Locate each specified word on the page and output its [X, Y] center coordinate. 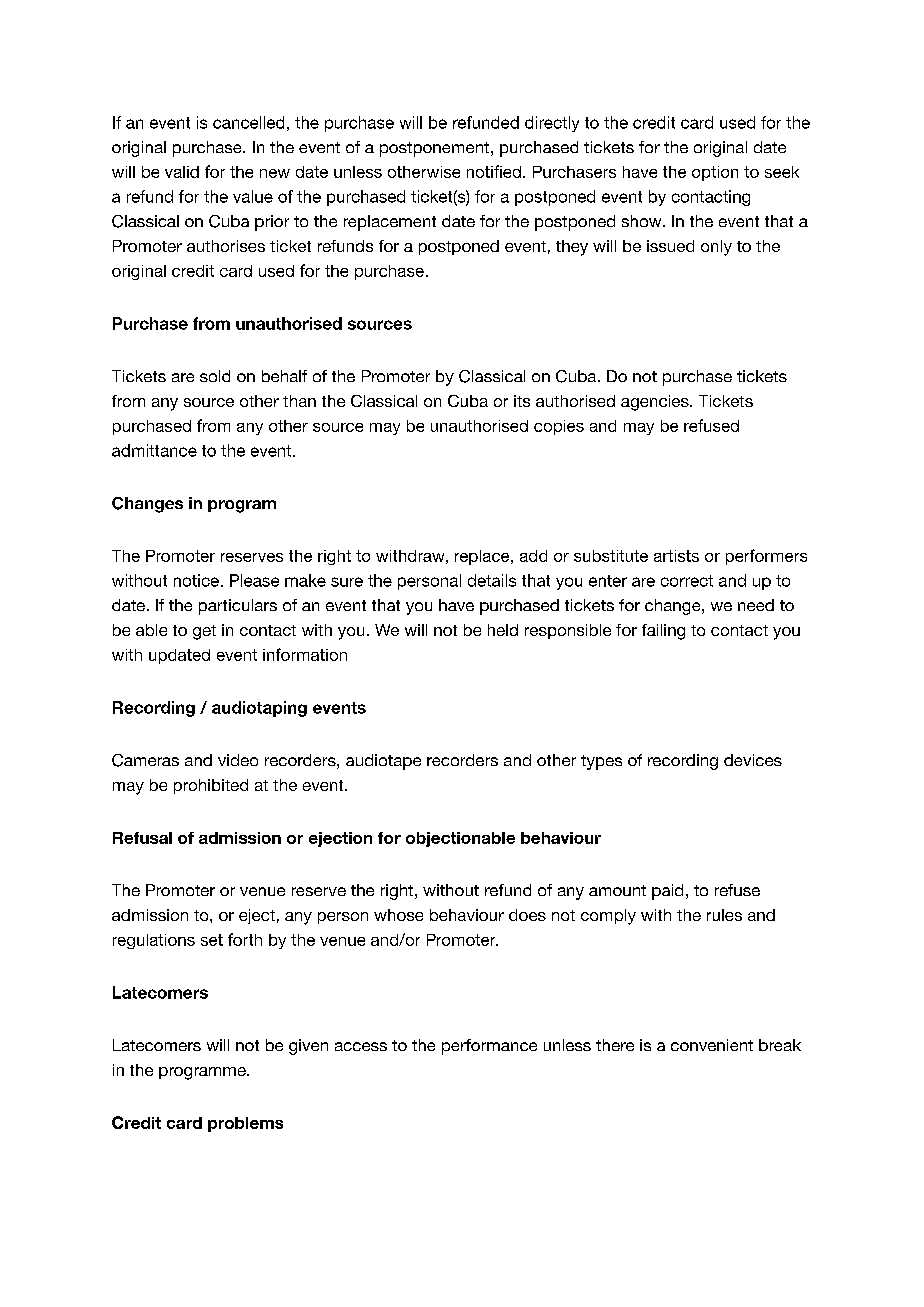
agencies [656, 403]
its [522, 401]
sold [215, 376]
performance [489, 1047]
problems [245, 1124]
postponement [434, 149]
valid [182, 172]
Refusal [142, 838]
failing [663, 632]
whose [398, 915]
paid [667, 892]
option [715, 173]
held [503, 630]
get [204, 632]
